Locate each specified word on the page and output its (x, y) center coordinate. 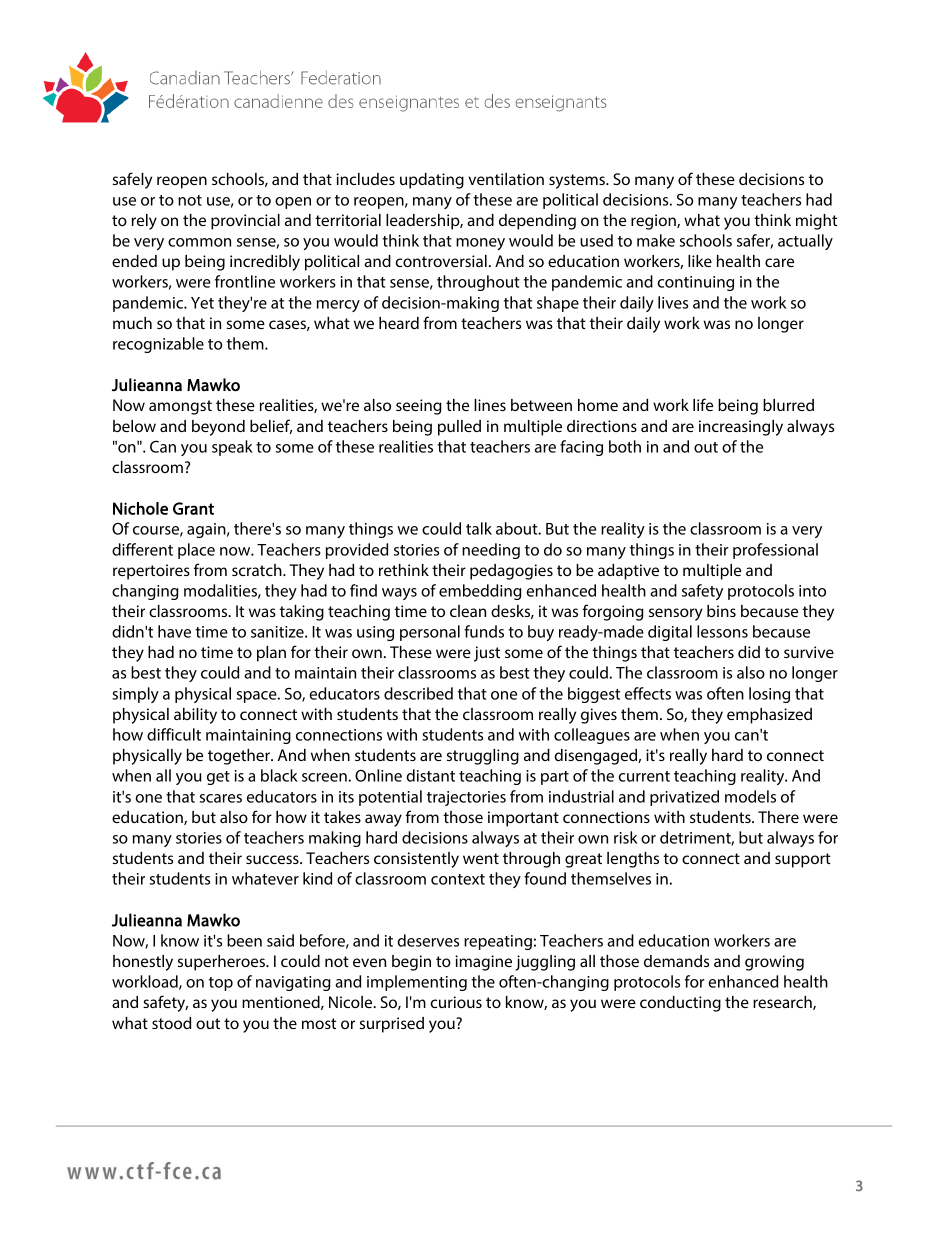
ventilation (506, 179)
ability (195, 716)
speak (232, 448)
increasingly (741, 428)
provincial (245, 222)
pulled (459, 428)
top (221, 984)
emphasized (769, 716)
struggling (483, 757)
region (654, 222)
